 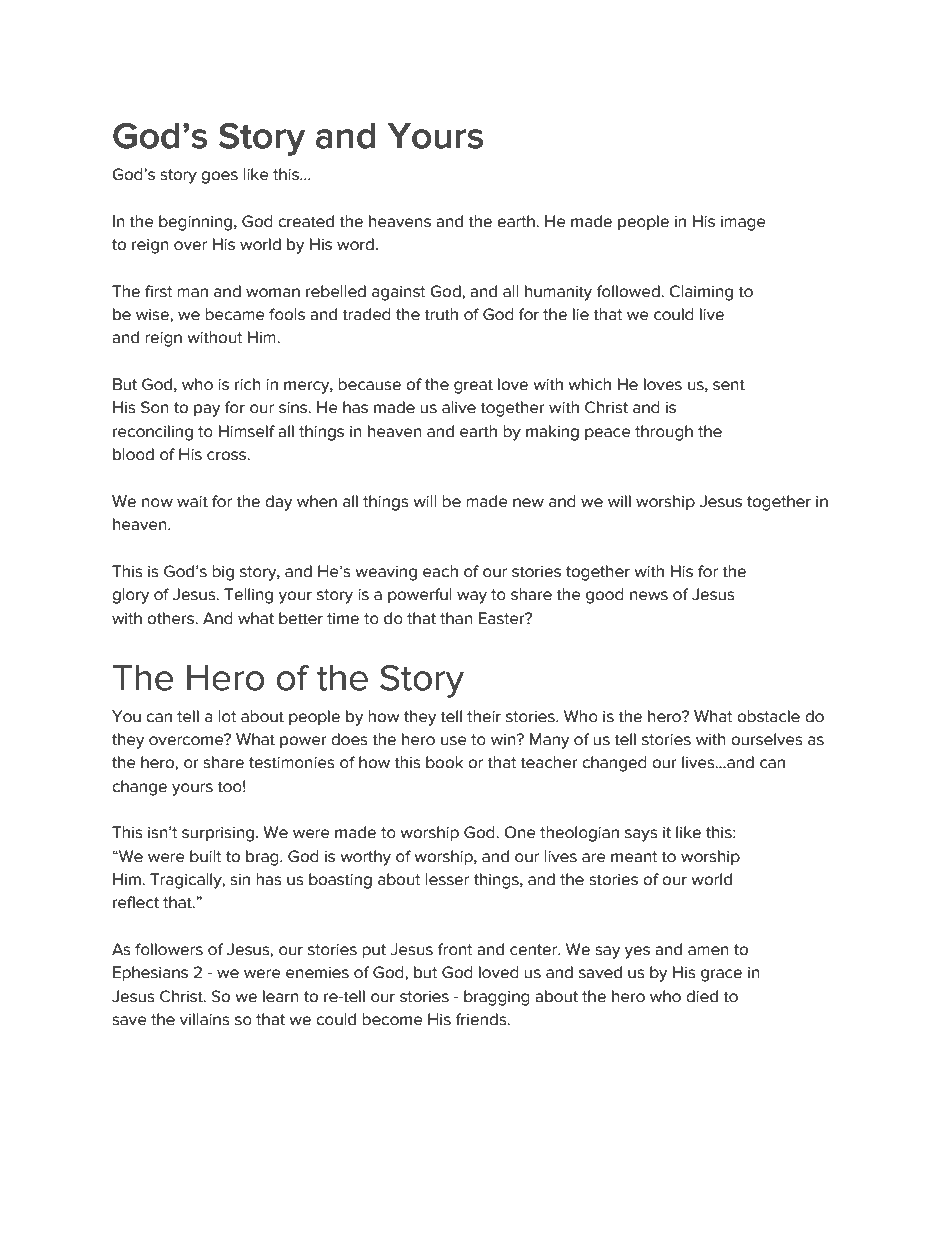 I want to click on died, so click(x=702, y=996).
